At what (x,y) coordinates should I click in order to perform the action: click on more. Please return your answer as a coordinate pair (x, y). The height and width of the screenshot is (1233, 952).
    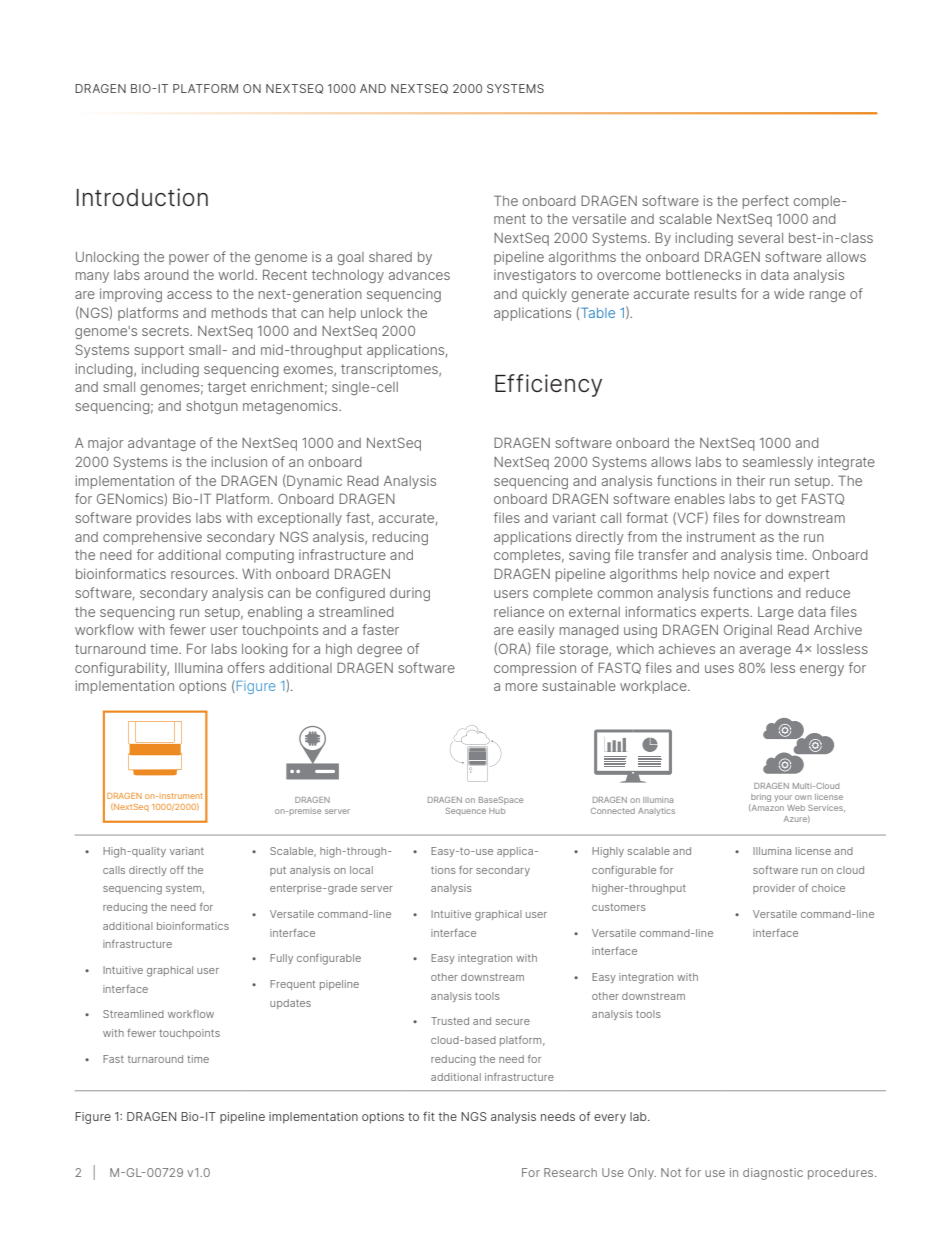
    Looking at the image, I should click on (522, 687).
